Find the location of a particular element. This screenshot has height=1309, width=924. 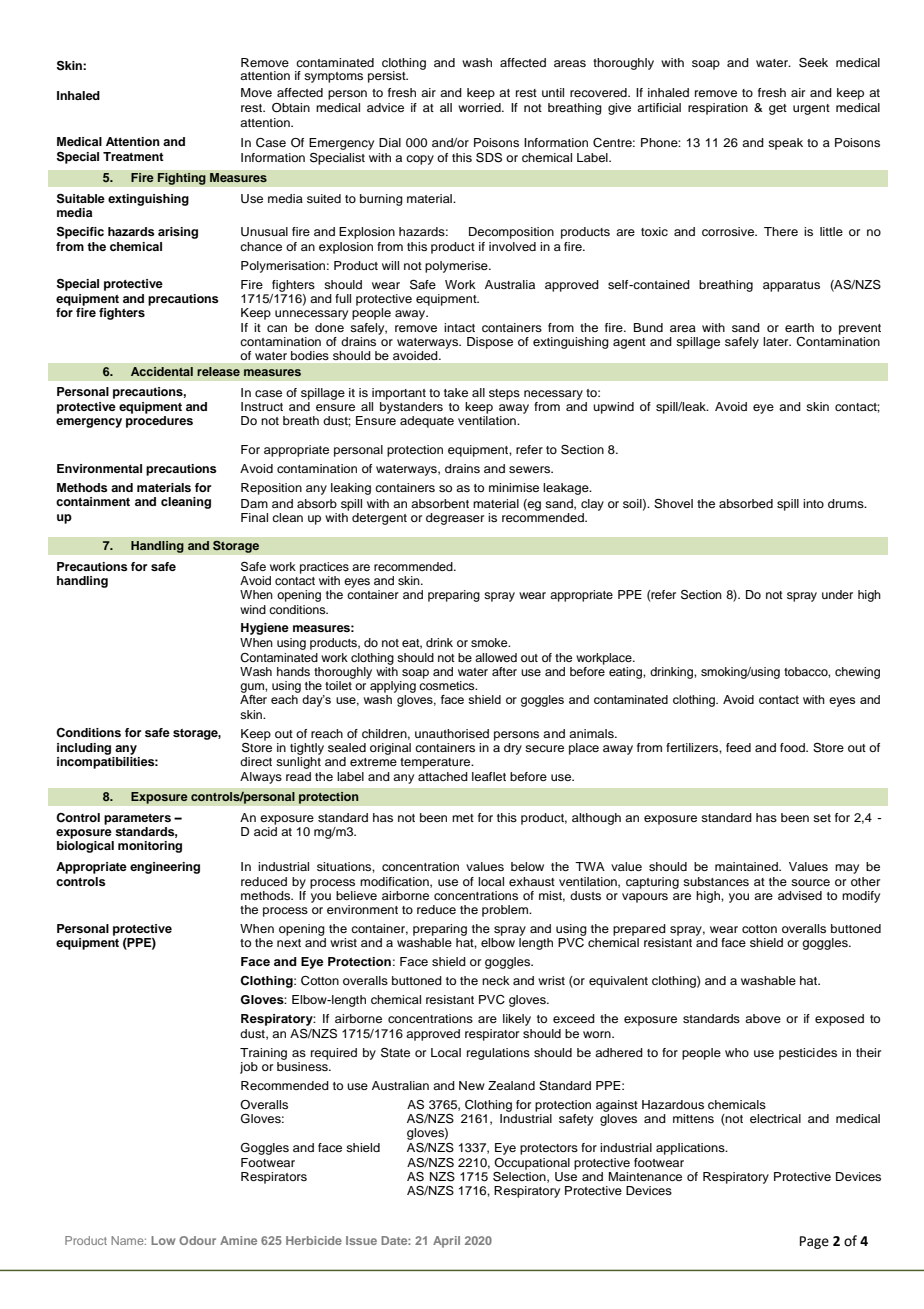

worried is located at coordinates (480, 107).
